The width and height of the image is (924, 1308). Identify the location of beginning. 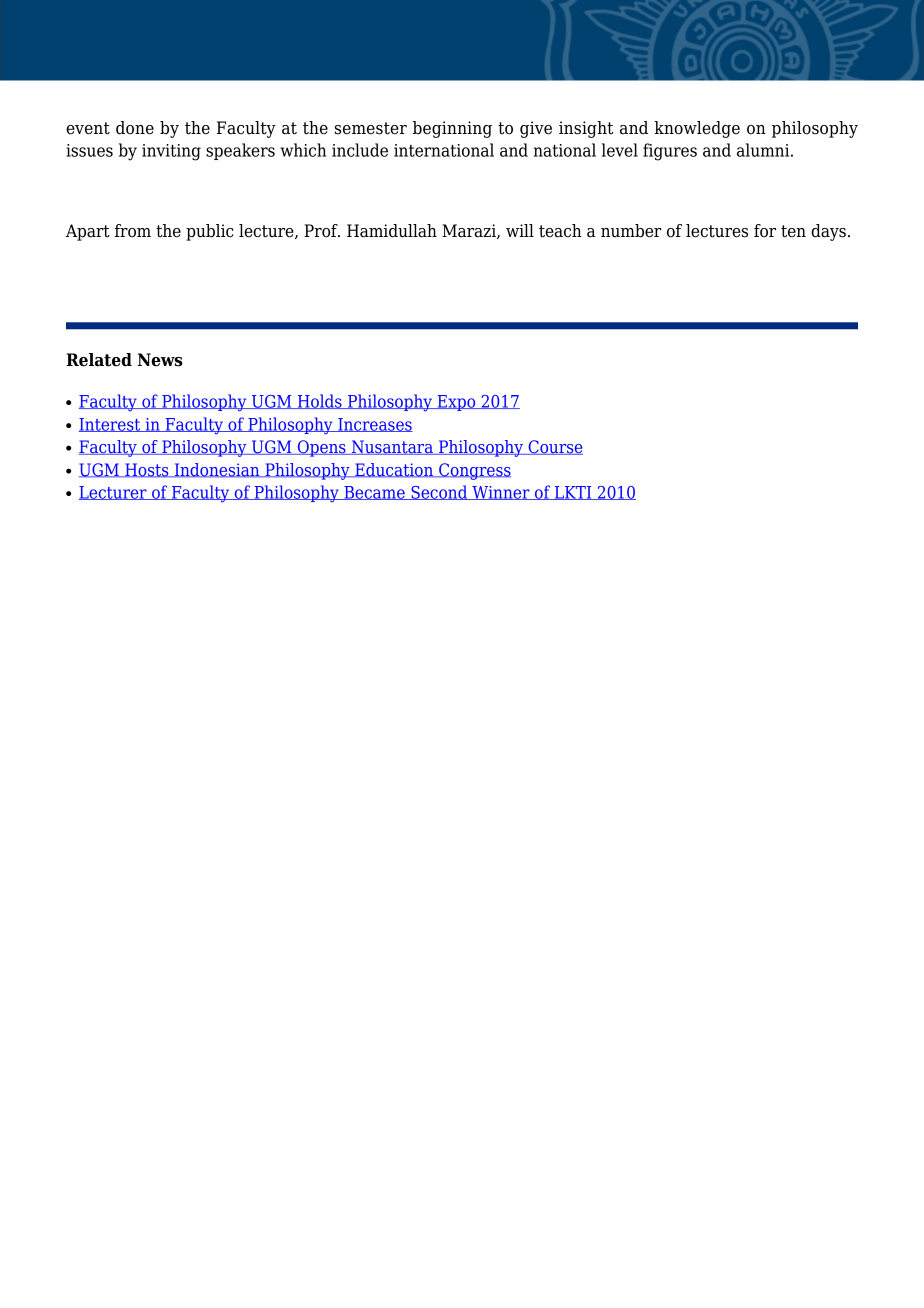
(452, 129).
